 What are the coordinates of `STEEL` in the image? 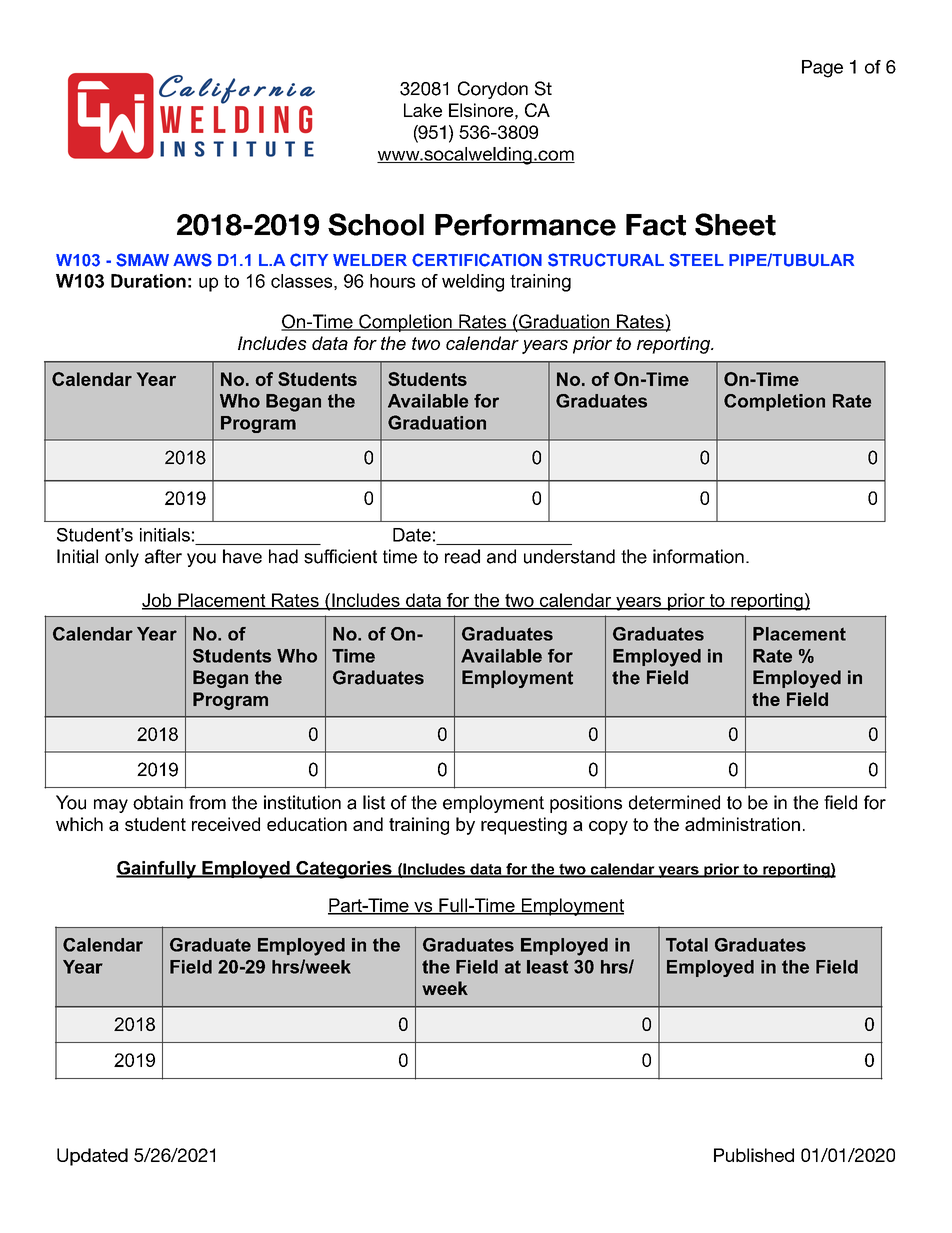 It's located at (696, 260).
